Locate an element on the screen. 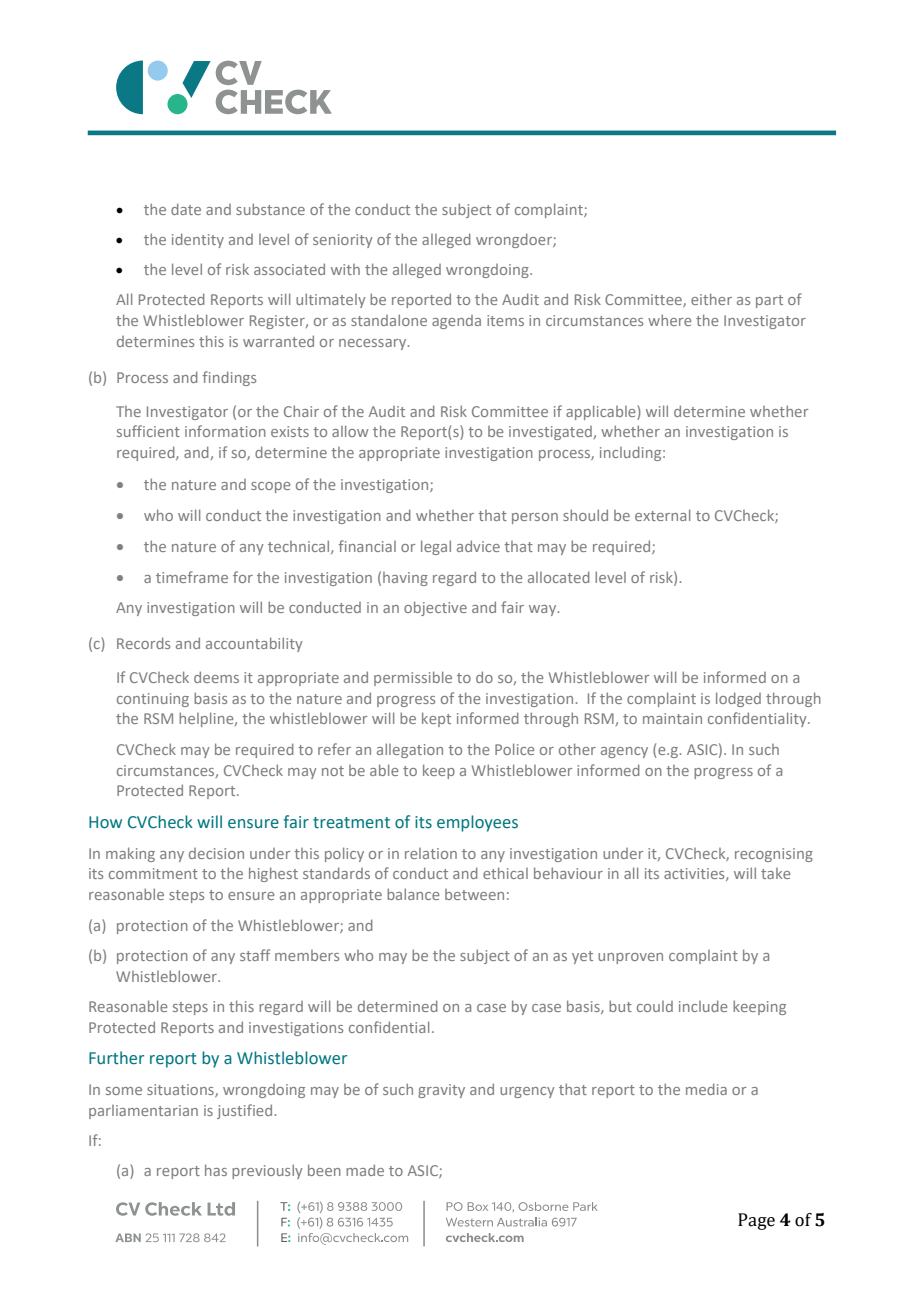 This screenshot has height=1307, width=924. external is located at coordinates (662, 515).
